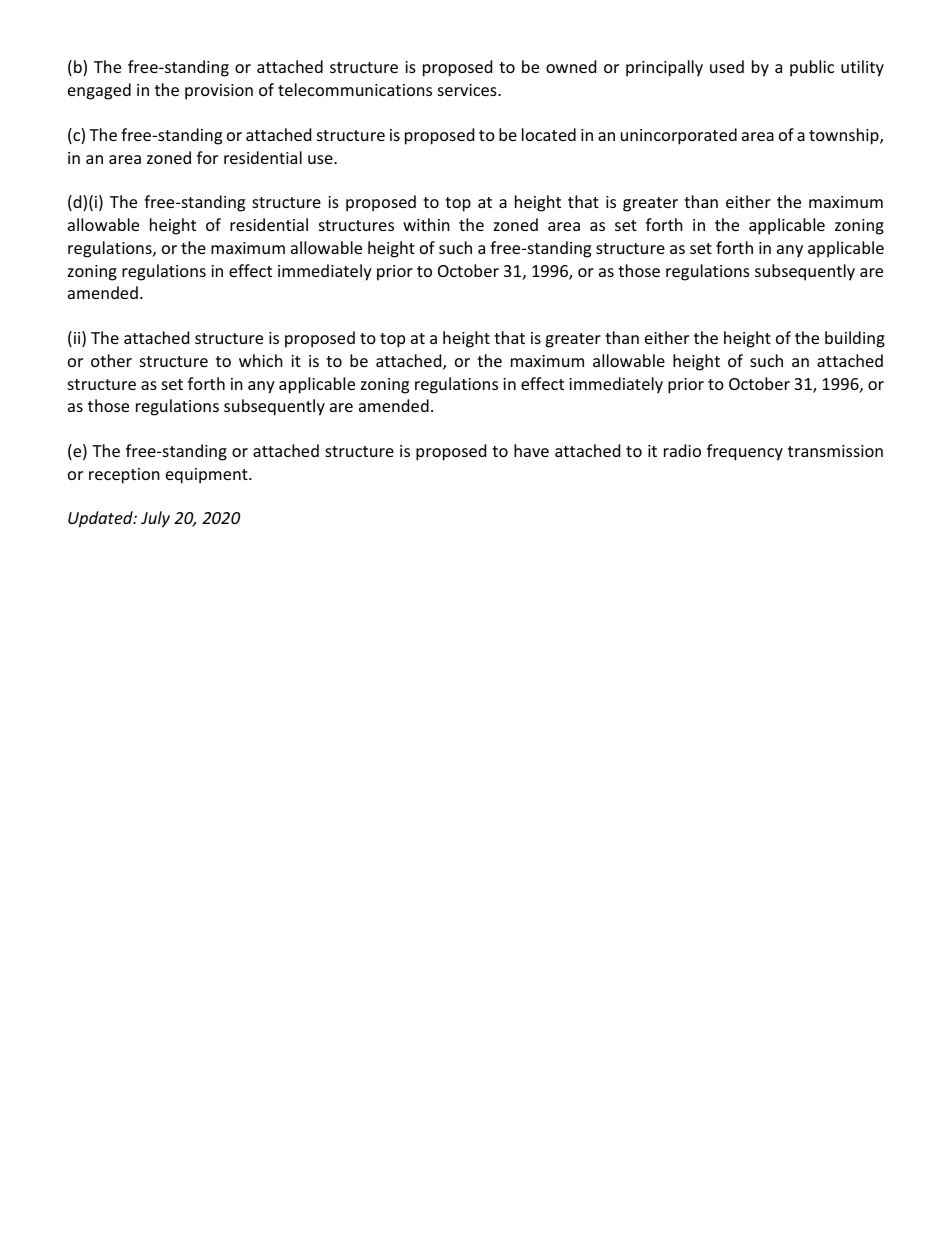 The image size is (952, 1233). Describe the element at coordinates (855, 339) in the screenshot. I see `building` at that location.
